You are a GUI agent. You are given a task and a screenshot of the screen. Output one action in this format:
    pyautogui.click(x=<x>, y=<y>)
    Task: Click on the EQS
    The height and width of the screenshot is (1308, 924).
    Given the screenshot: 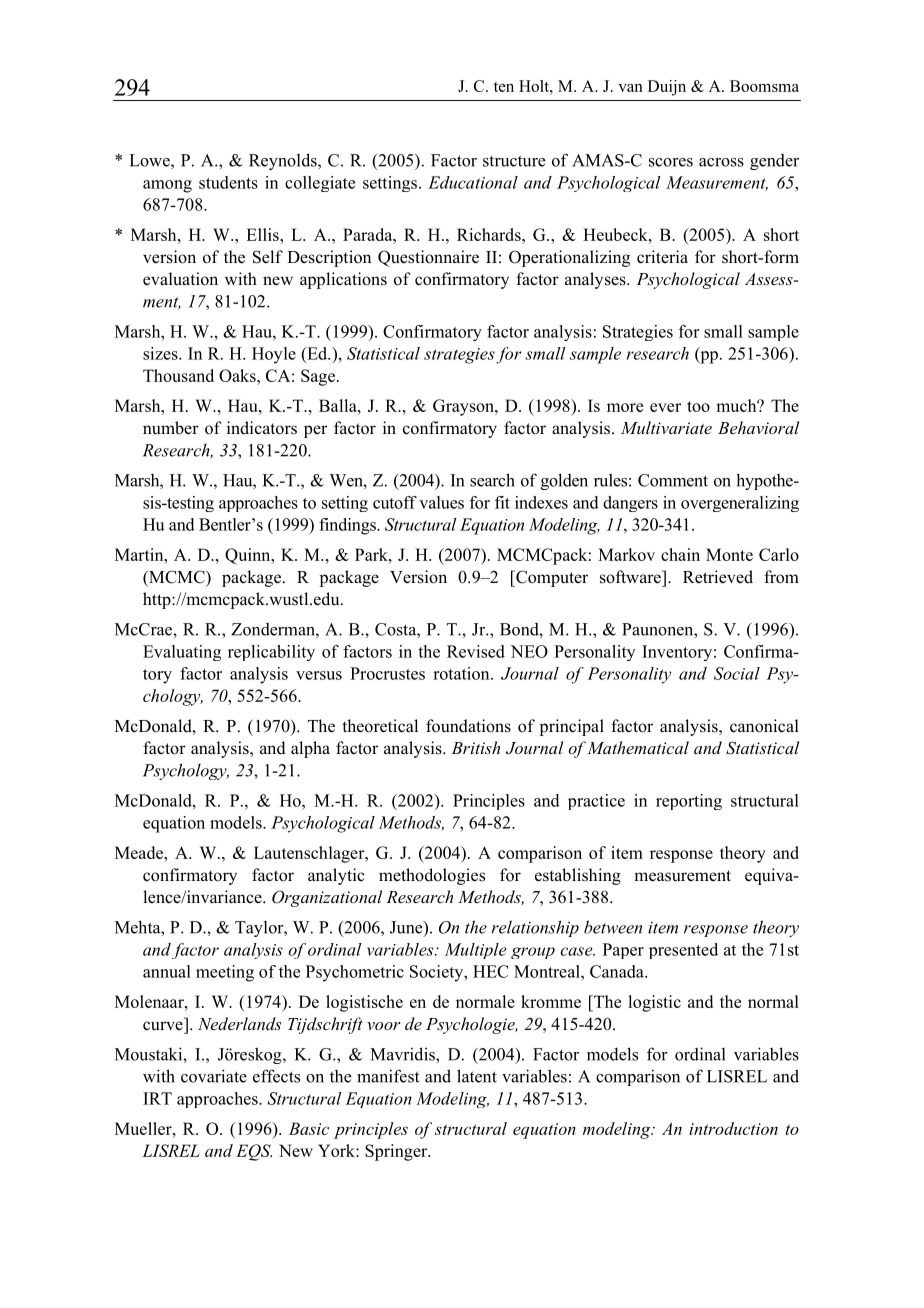 What is the action you would take?
    pyautogui.click(x=254, y=1152)
